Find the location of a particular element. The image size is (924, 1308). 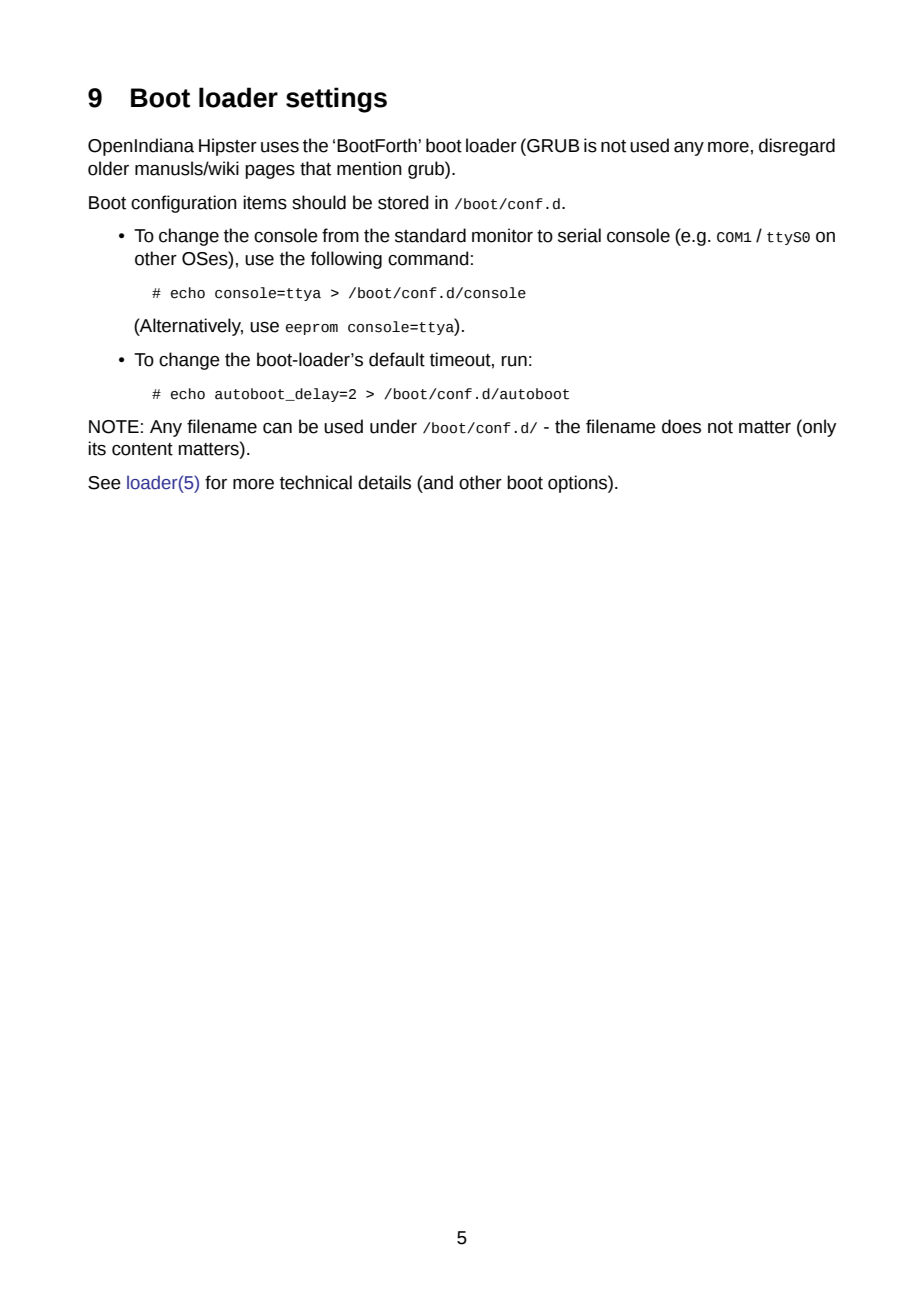

details is located at coordinates (384, 482).
